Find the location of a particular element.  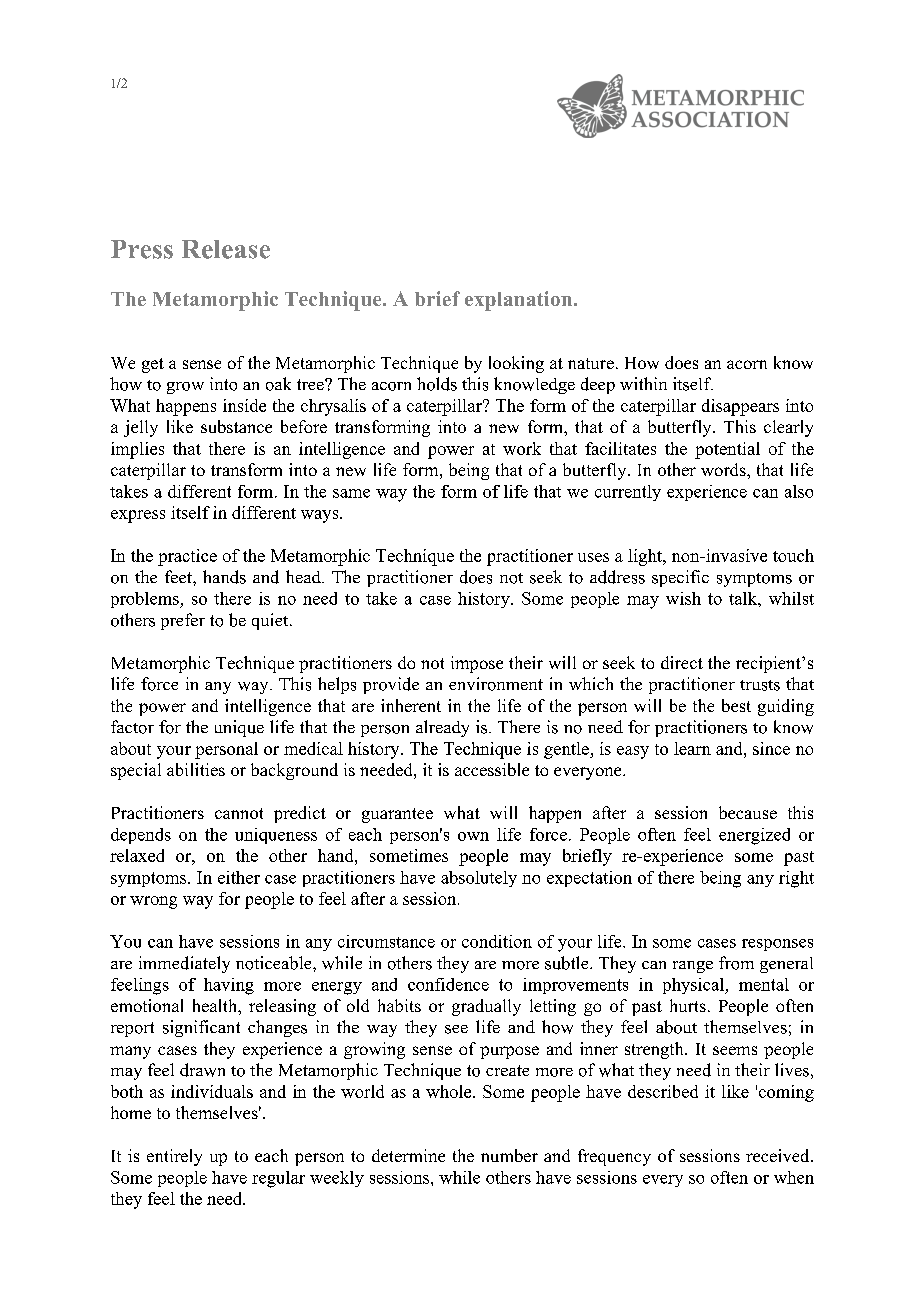

specific is located at coordinates (680, 578).
